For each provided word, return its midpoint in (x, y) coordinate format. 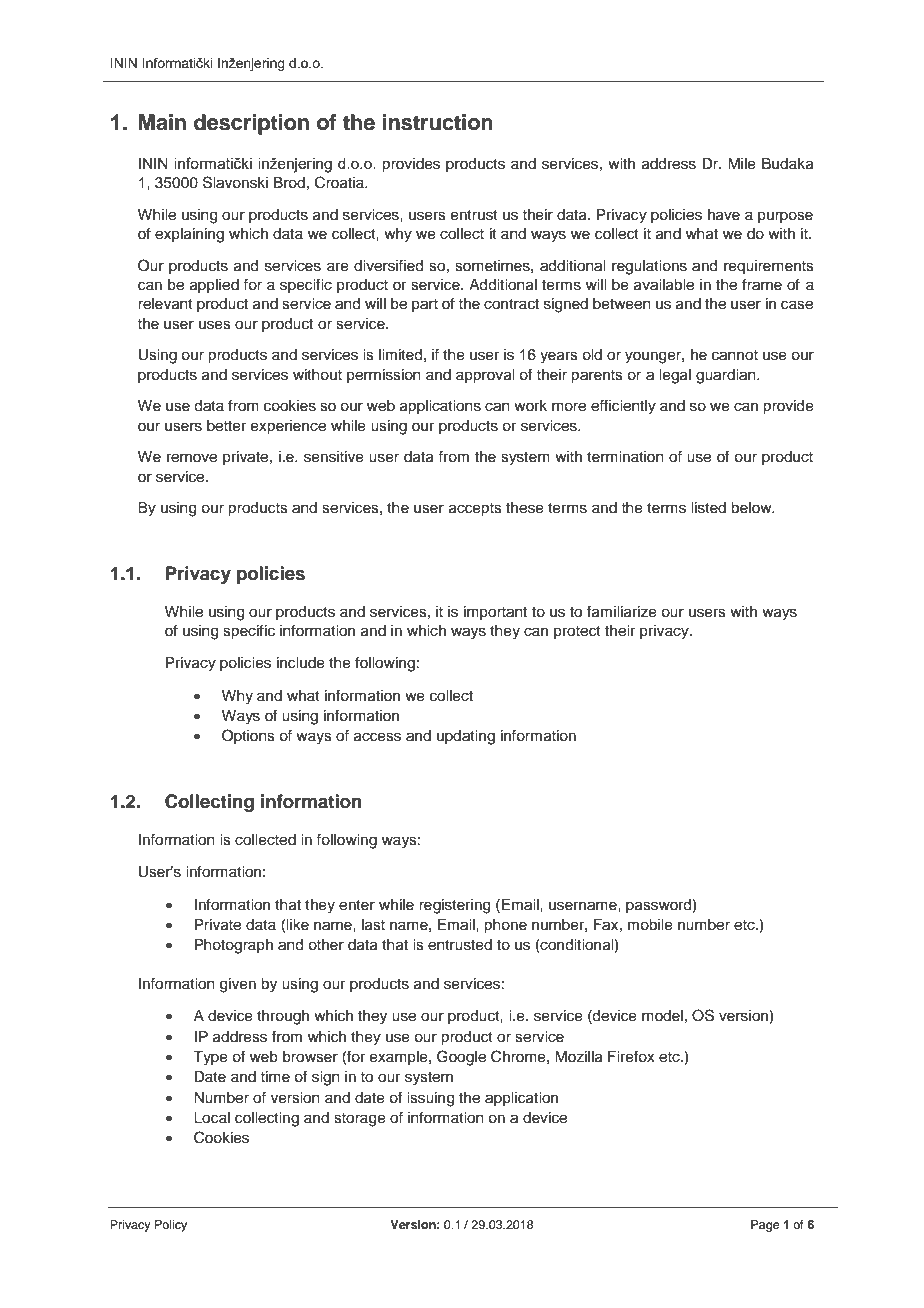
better (226, 426)
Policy (171, 1226)
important (495, 613)
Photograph (234, 946)
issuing (430, 1099)
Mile (742, 164)
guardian (727, 376)
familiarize (622, 611)
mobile (650, 925)
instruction (437, 122)
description (251, 124)
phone (505, 926)
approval (485, 376)
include (301, 663)
